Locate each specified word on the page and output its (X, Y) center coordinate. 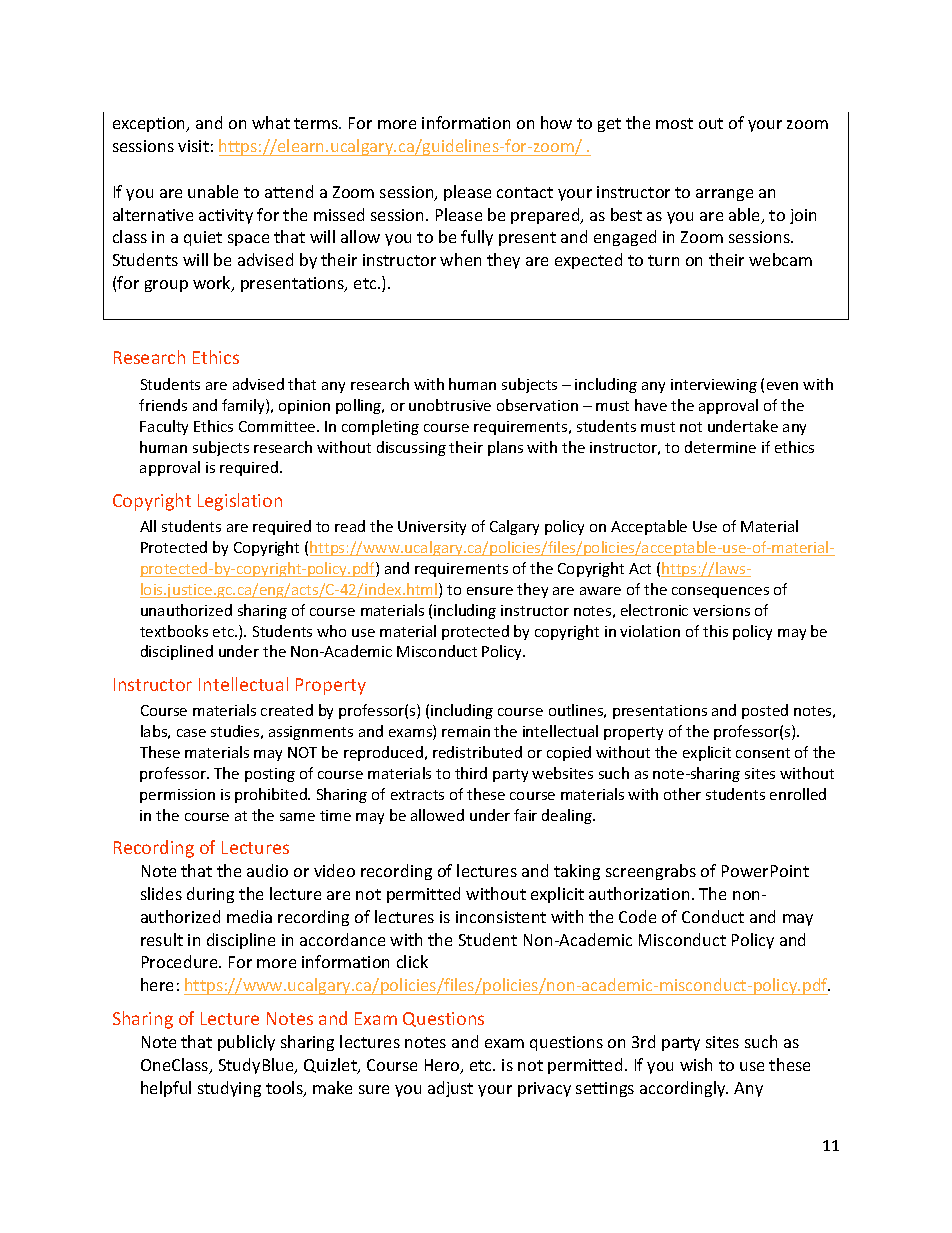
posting (270, 775)
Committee (278, 426)
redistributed (477, 752)
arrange (724, 195)
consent (763, 753)
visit (193, 146)
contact (525, 192)
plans (505, 448)
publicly (246, 1043)
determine (720, 447)
